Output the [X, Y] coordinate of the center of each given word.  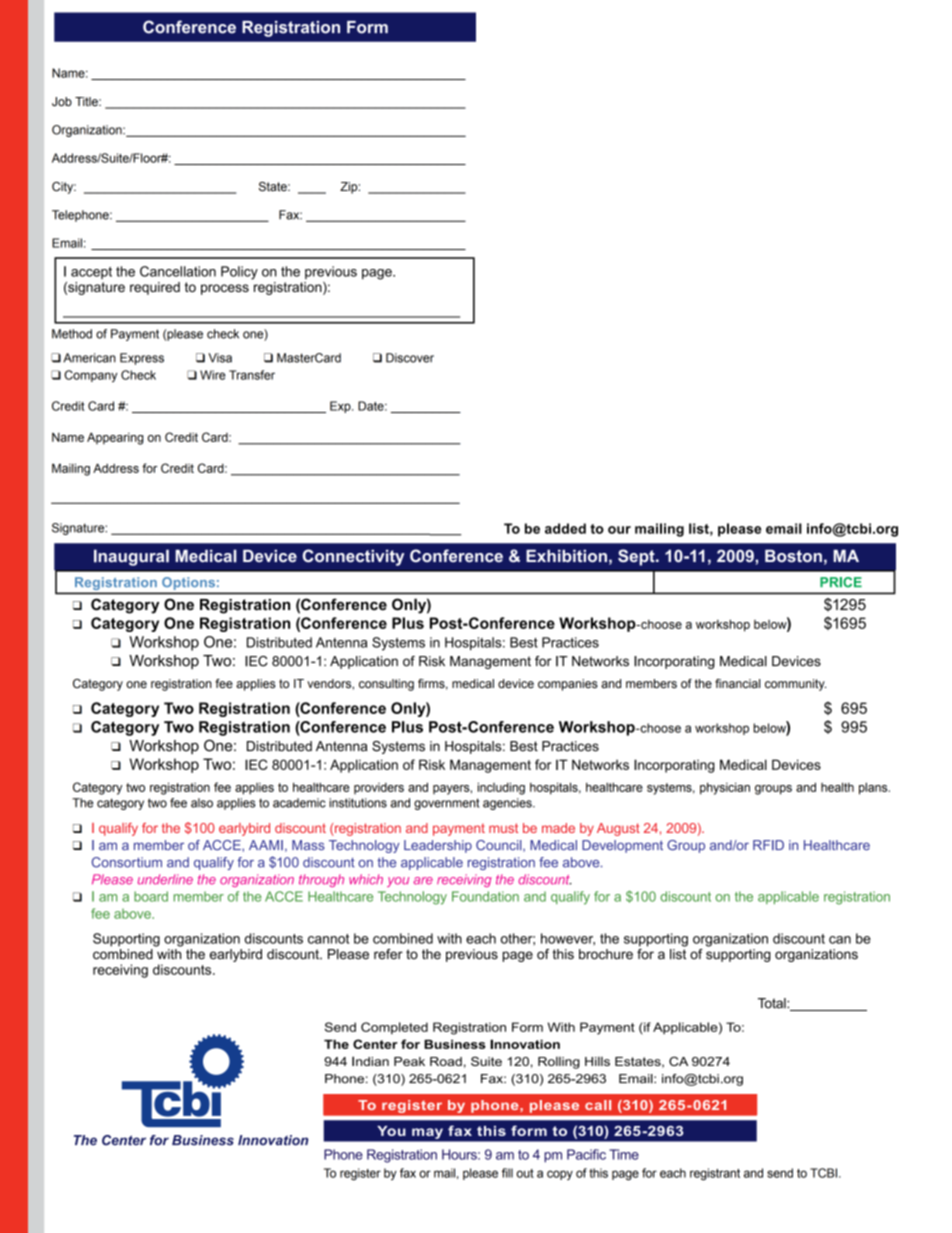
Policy [239, 273]
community [795, 685]
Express [142, 359]
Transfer [252, 375]
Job [62, 101]
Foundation [485, 896]
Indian [370, 1061]
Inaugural [131, 557]
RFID [768, 845]
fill [507, 1173]
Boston [793, 556]
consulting [386, 685]
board [151, 896]
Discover [410, 358]
